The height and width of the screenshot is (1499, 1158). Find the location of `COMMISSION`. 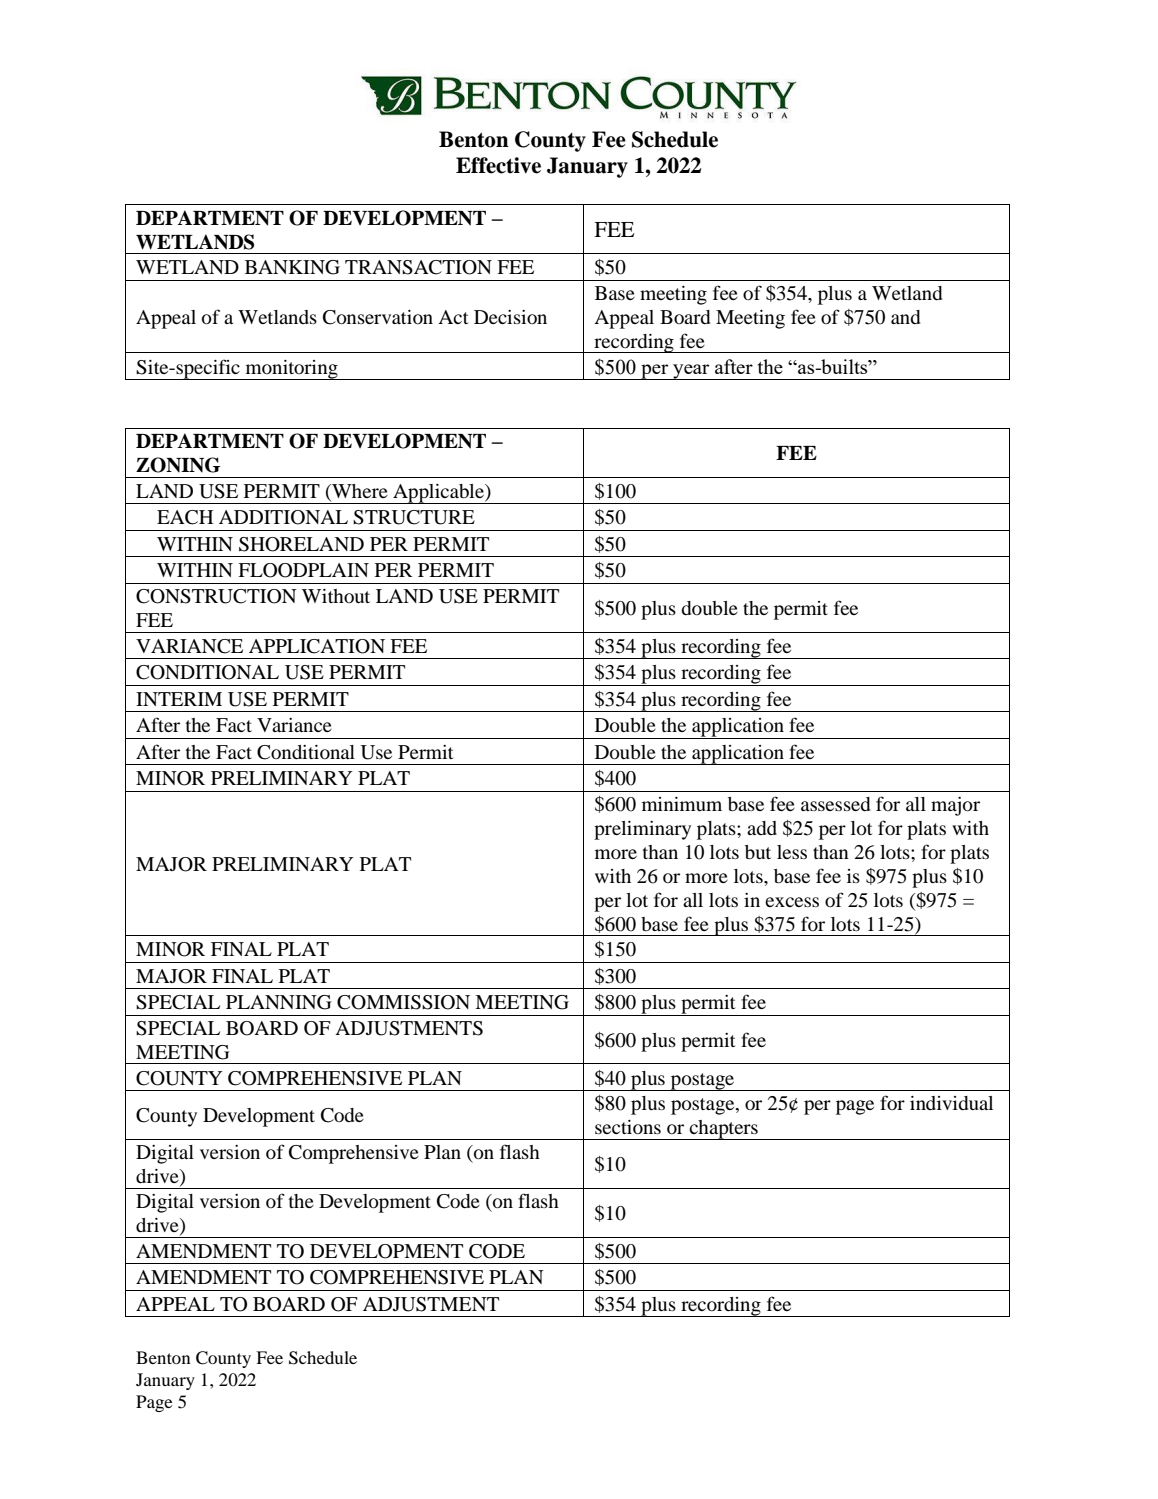

COMMISSION is located at coordinates (403, 1002).
